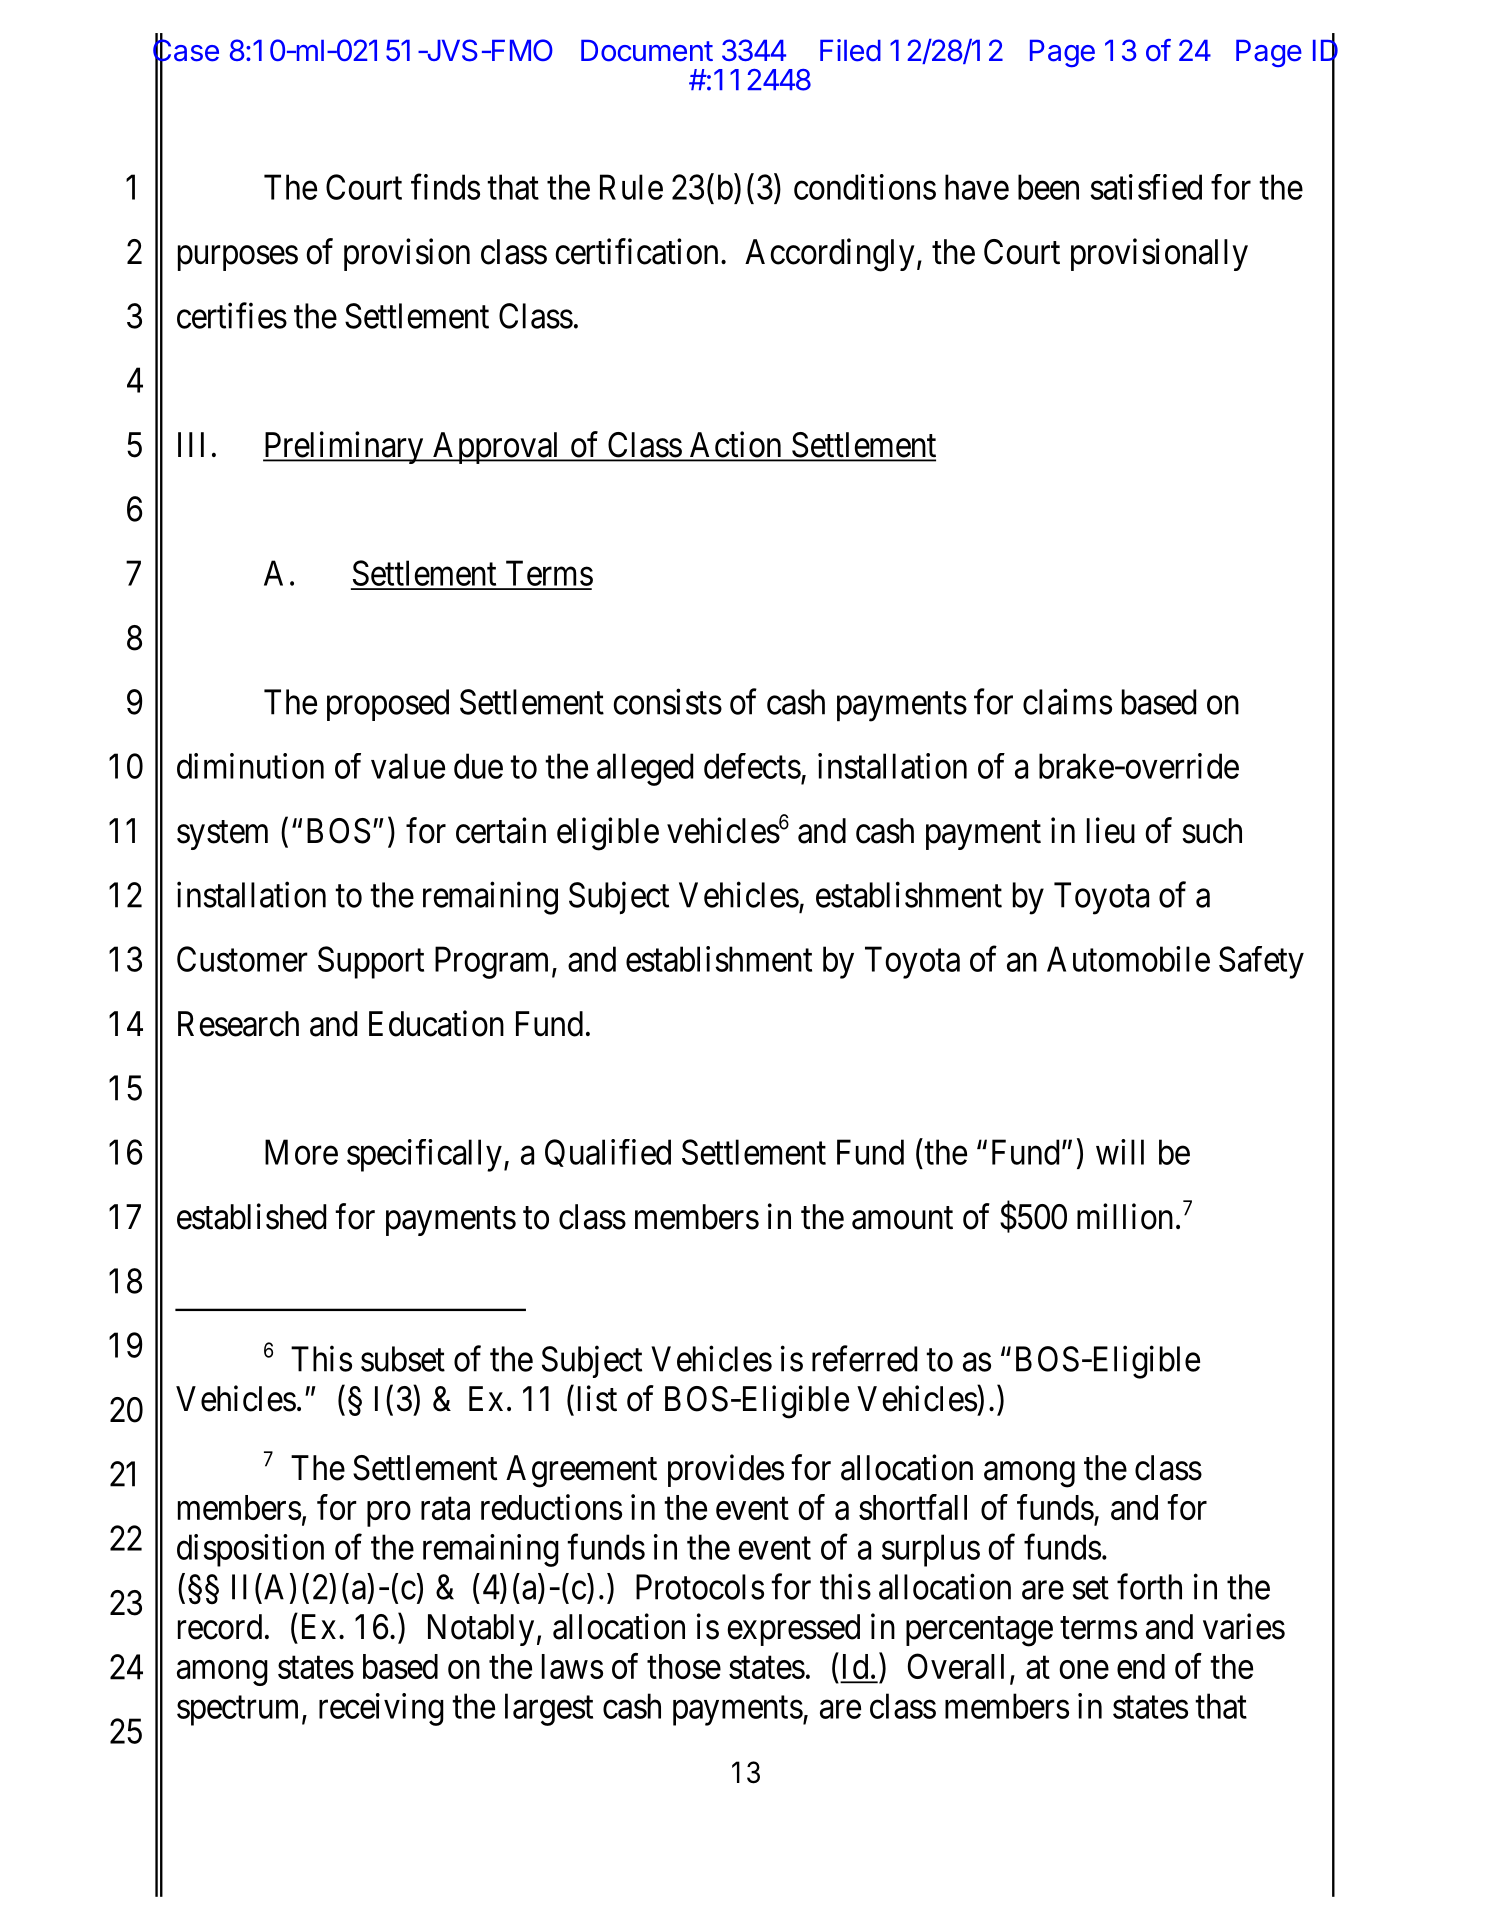  Describe the element at coordinates (1146, 187) in the page. I see `satisfied` at that location.
